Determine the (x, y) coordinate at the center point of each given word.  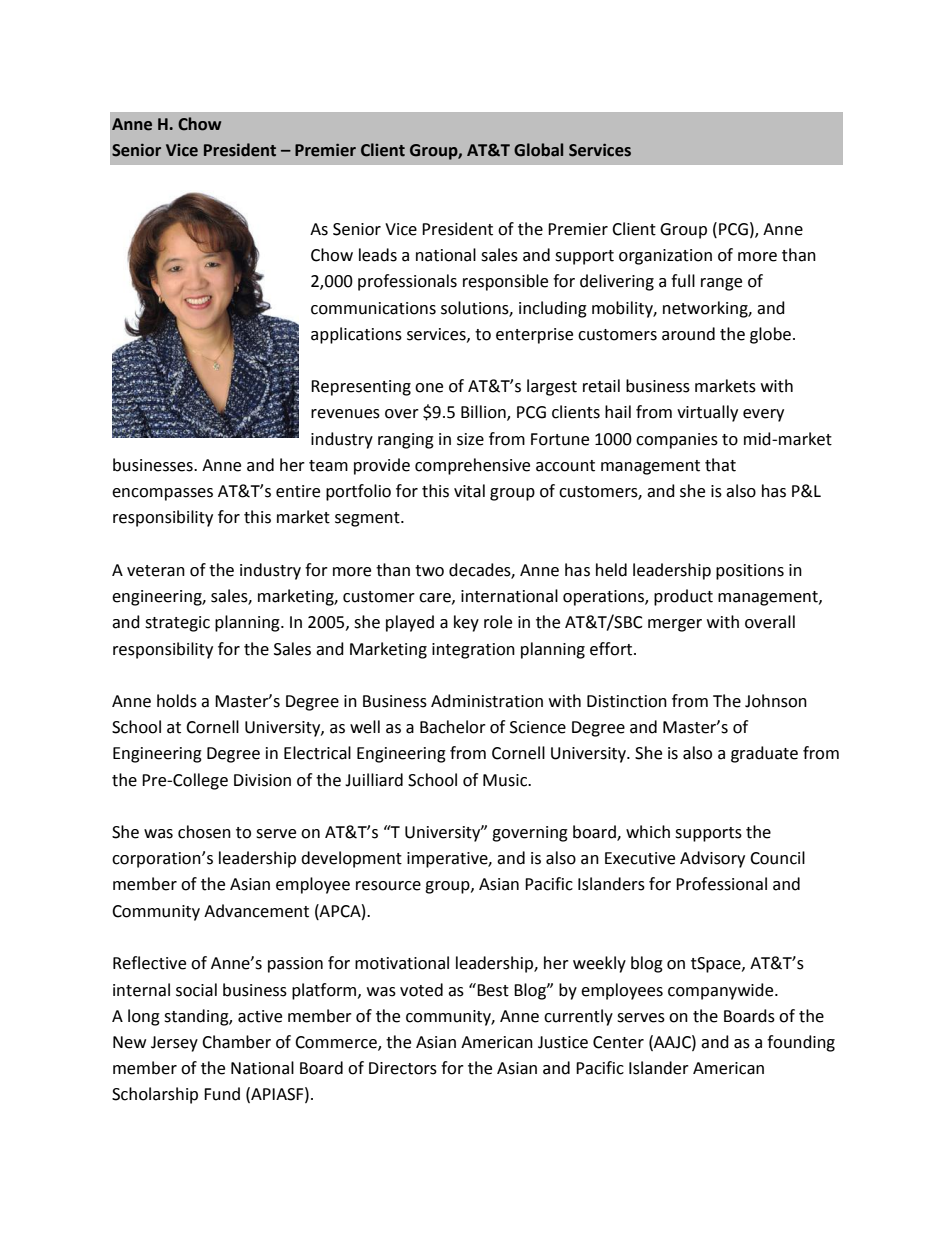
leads (378, 255)
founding (801, 1043)
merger (675, 625)
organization (665, 257)
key (466, 623)
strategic (177, 624)
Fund (222, 1094)
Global (538, 150)
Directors (403, 1068)
